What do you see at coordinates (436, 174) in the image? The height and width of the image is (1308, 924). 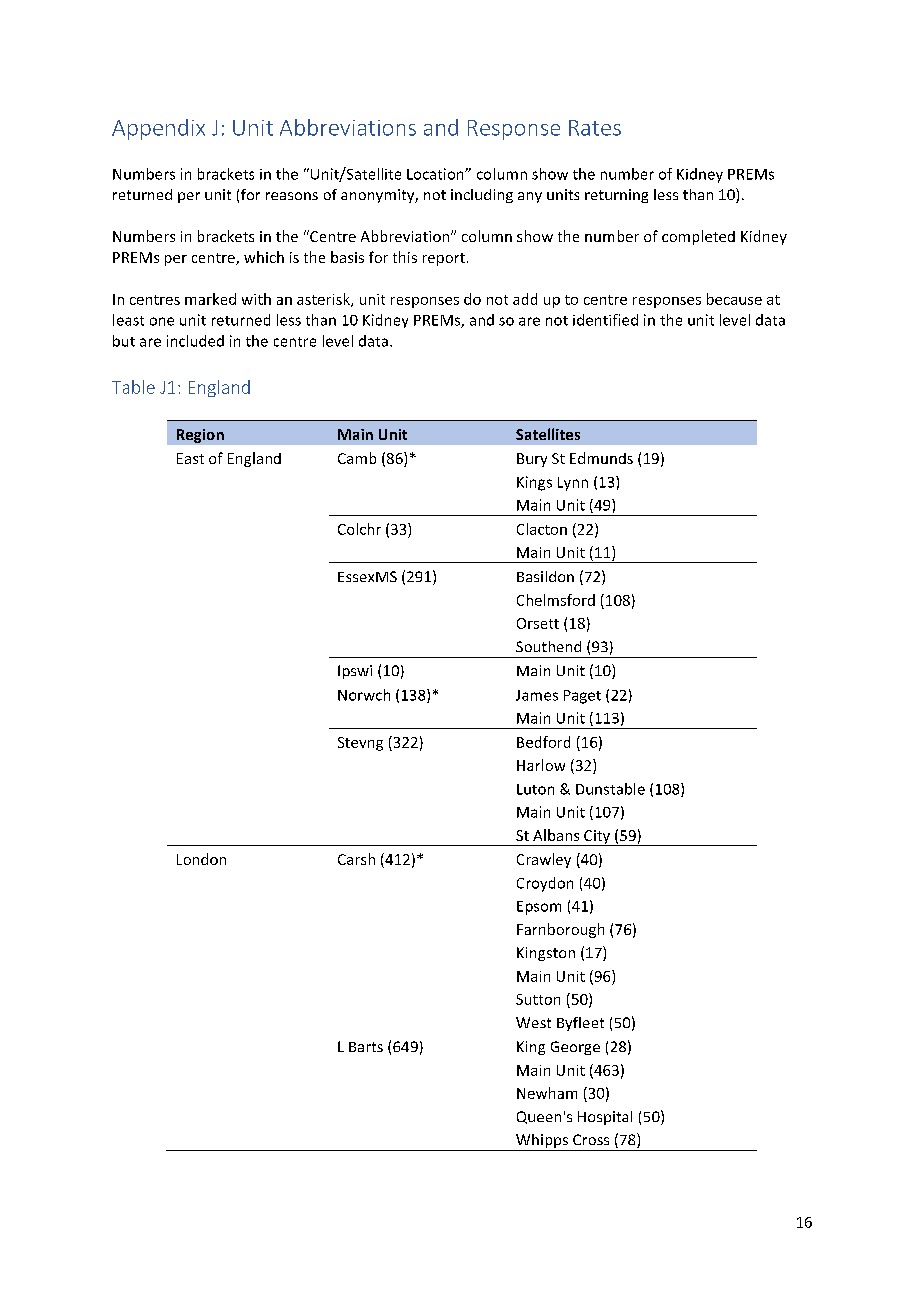 I see `Location` at bounding box center [436, 174].
